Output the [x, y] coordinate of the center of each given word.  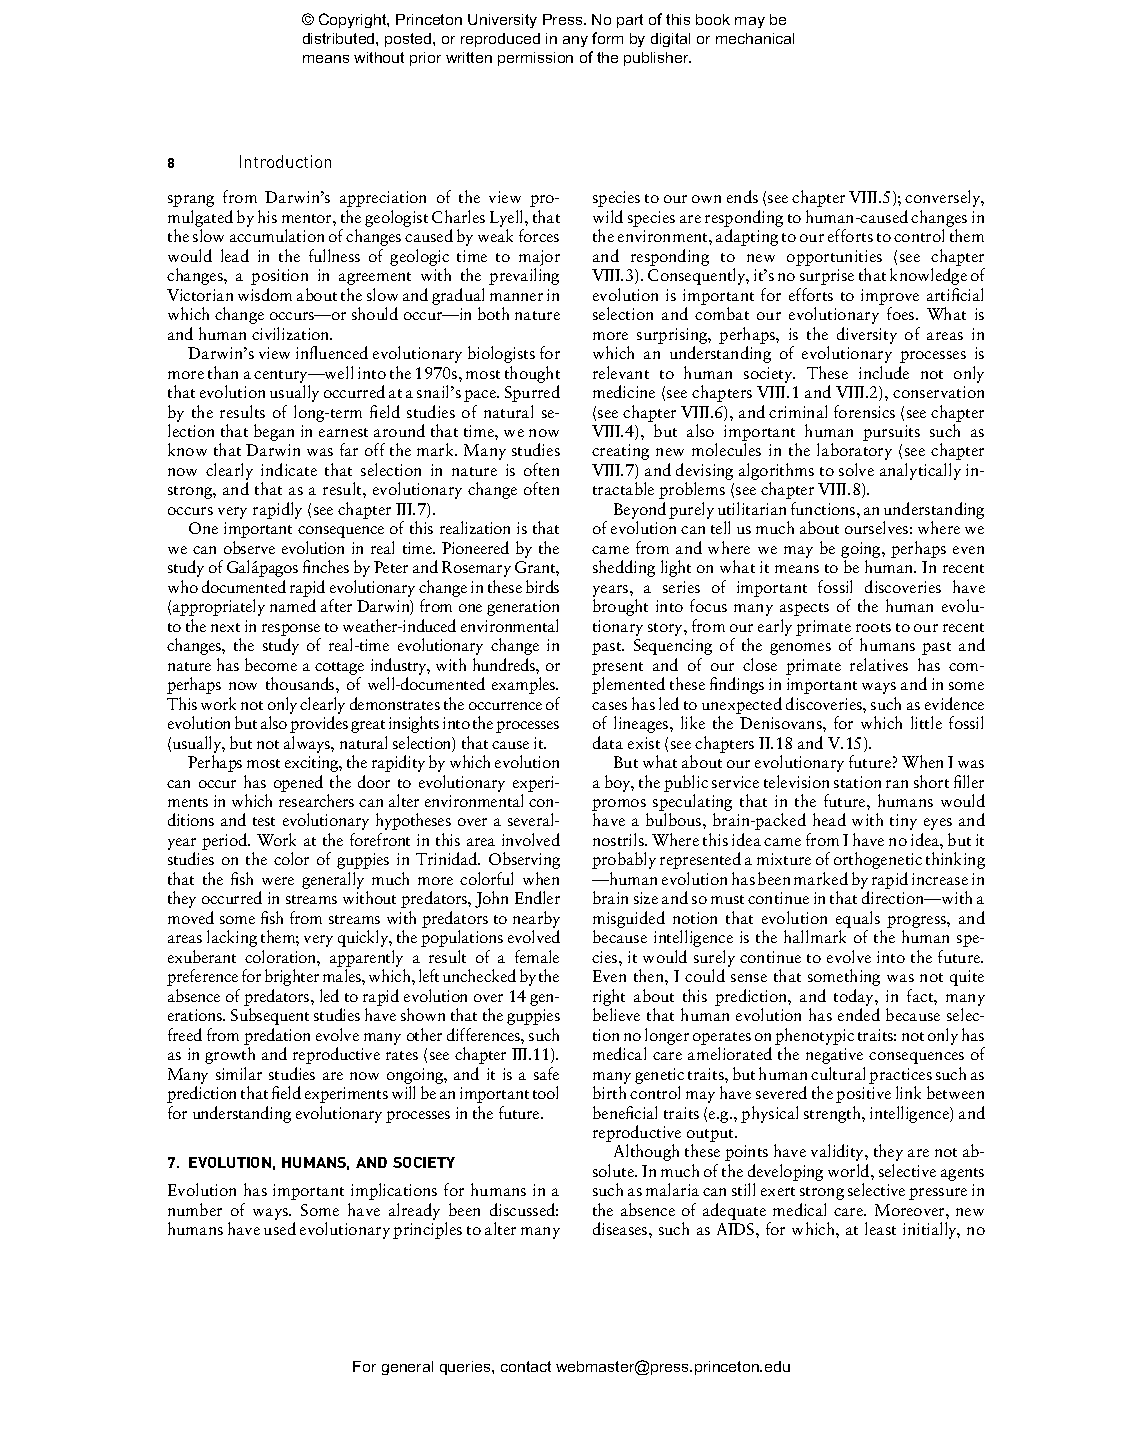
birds [542, 586]
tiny [903, 822]
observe [249, 547]
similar [239, 1073]
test [264, 821]
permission [535, 59]
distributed [340, 38]
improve [890, 297]
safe [546, 1073]
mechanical [755, 38]
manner [516, 297]
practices [900, 1076]
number [195, 1209]
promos [620, 806]
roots [873, 627]
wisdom [265, 294]
